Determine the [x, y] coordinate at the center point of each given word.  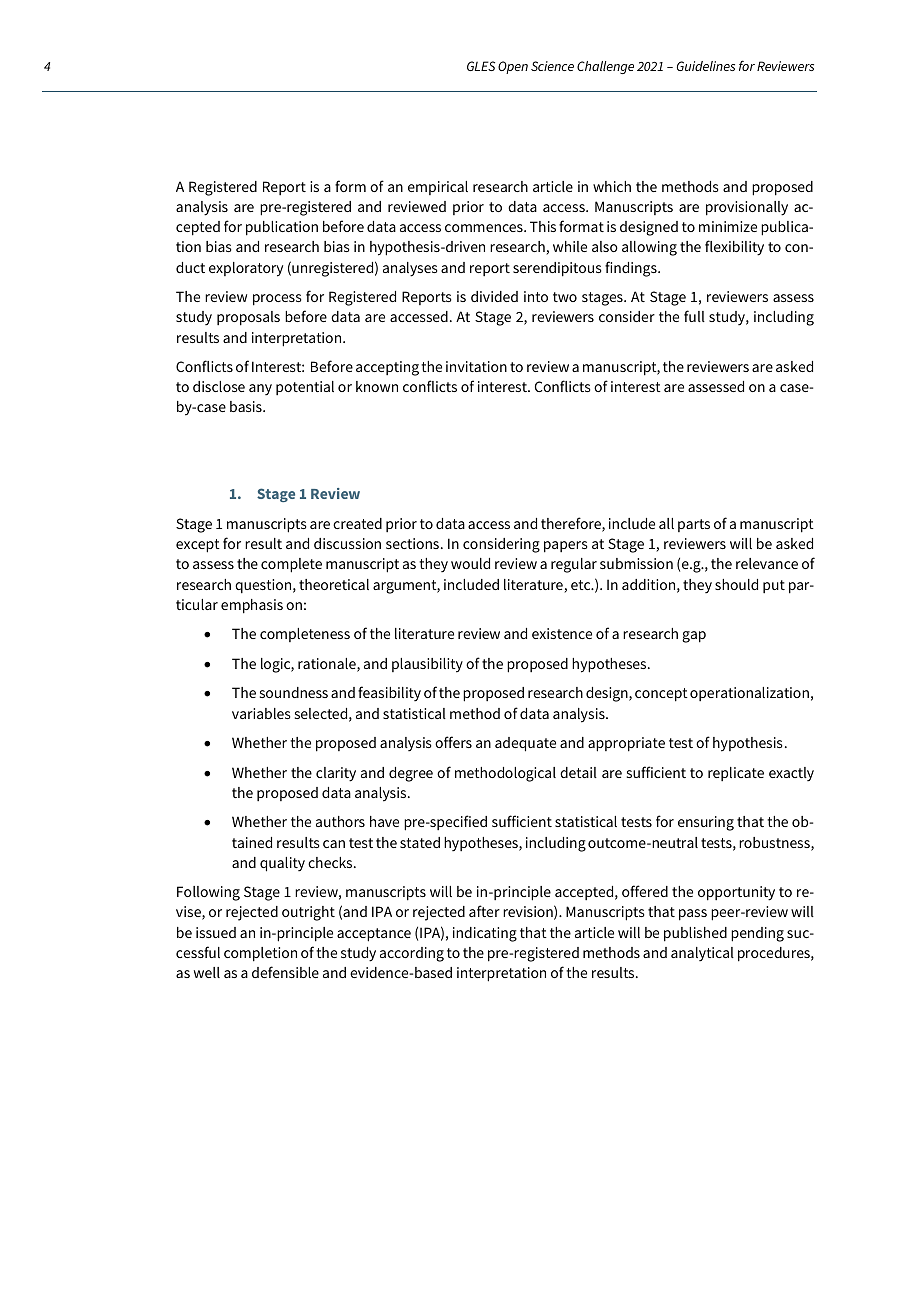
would [470, 563]
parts [694, 525]
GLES [481, 66]
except [198, 546]
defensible [285, 972]
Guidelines [706, 66]
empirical [438, 188]
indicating [485, 934]
